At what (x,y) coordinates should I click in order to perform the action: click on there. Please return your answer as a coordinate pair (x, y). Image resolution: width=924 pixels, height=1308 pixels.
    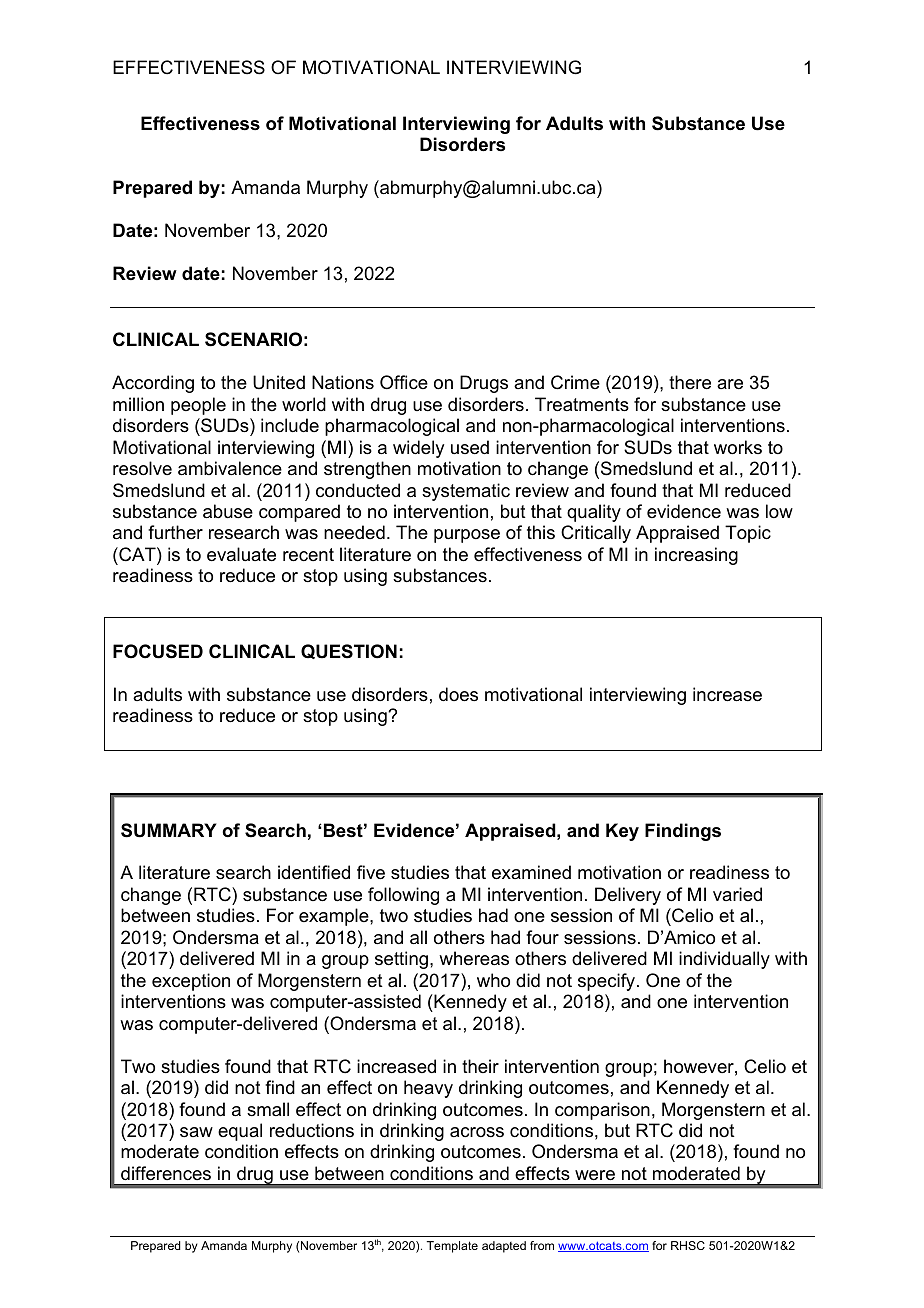
    Looking at the image, I should click on (690, 382).
